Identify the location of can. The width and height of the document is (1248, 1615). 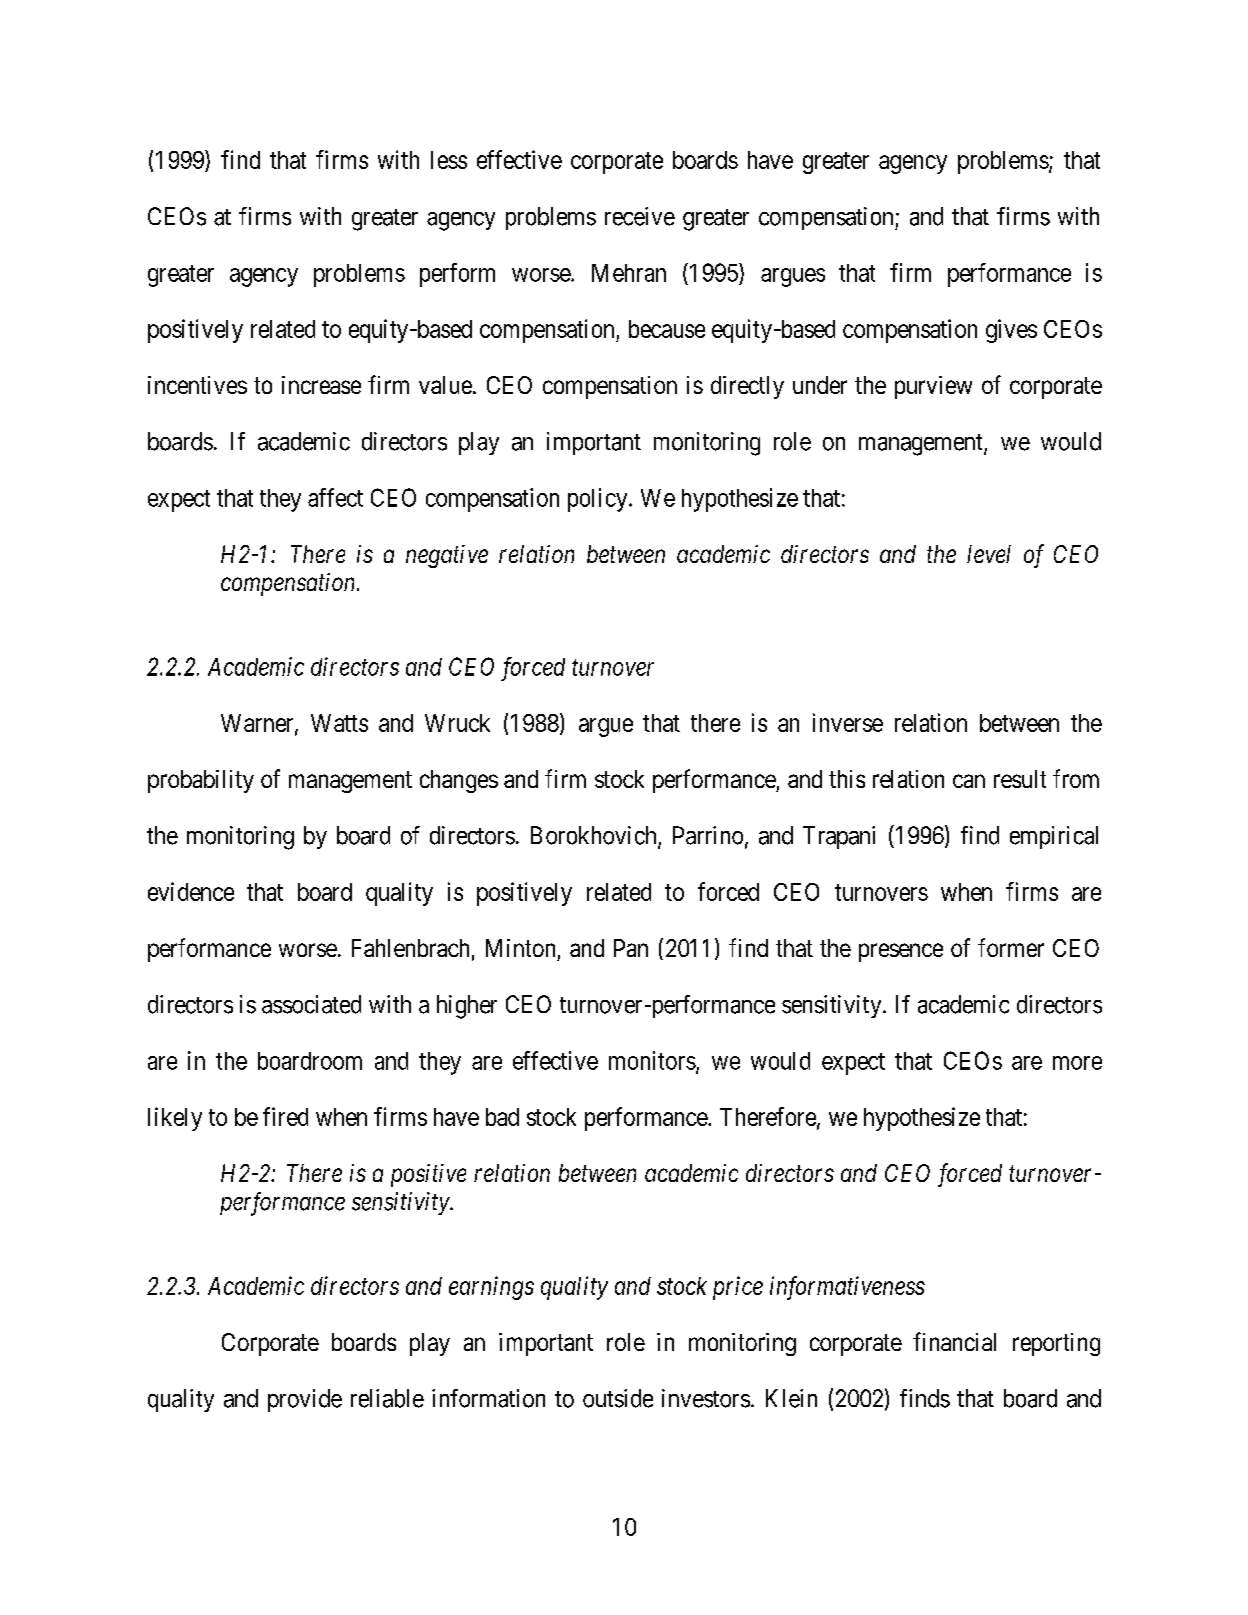
(969, 781).
